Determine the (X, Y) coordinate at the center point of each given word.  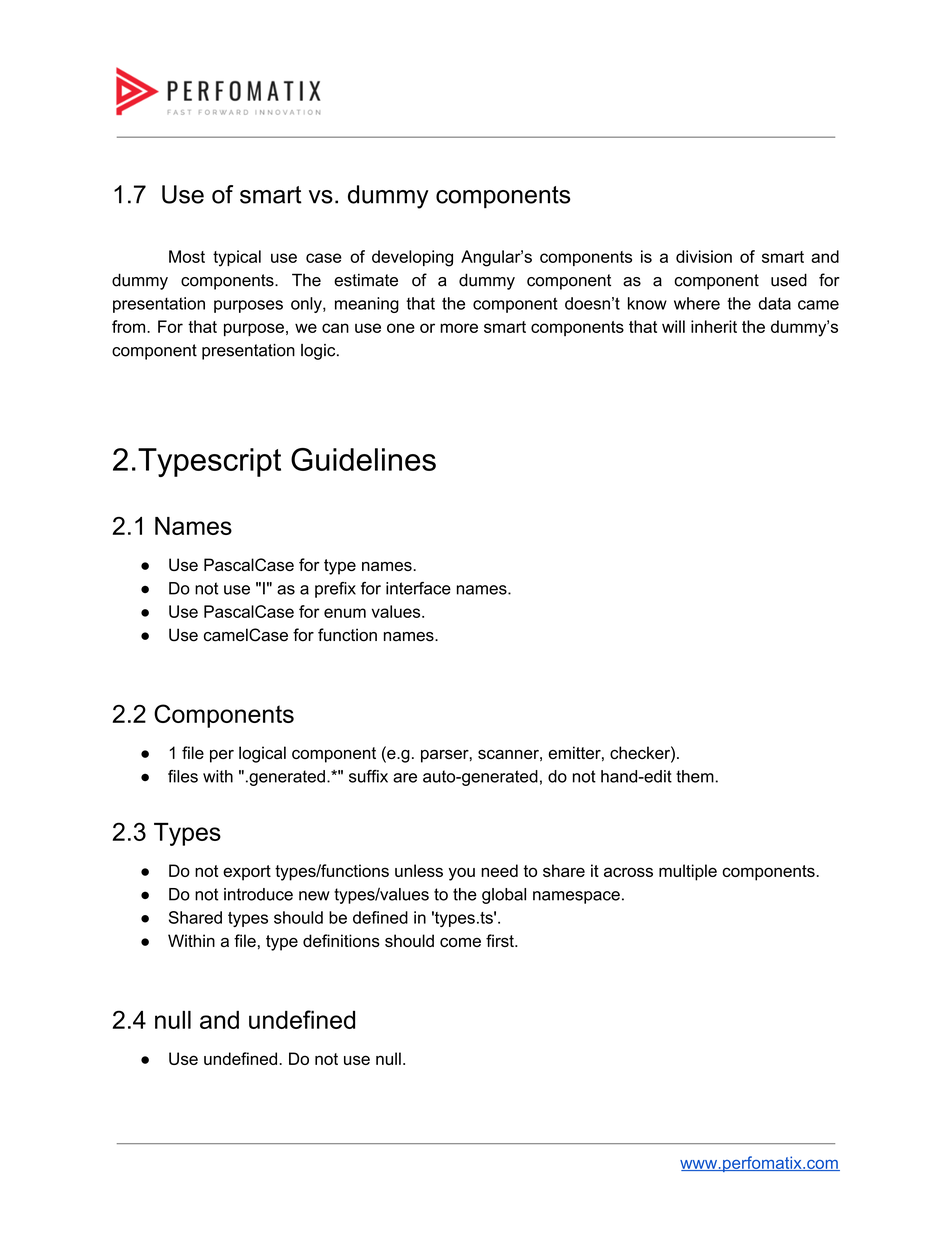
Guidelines (363, 459)
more (459, 328)
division (704, 256)
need (499, 870)
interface (418, 588)
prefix (335, 590)
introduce (258, 894)
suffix (368, 776)
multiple (688, 872)
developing (412, 258)
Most (187, 256)
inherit (714, 326)
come (460, 942)
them (695, 776)
